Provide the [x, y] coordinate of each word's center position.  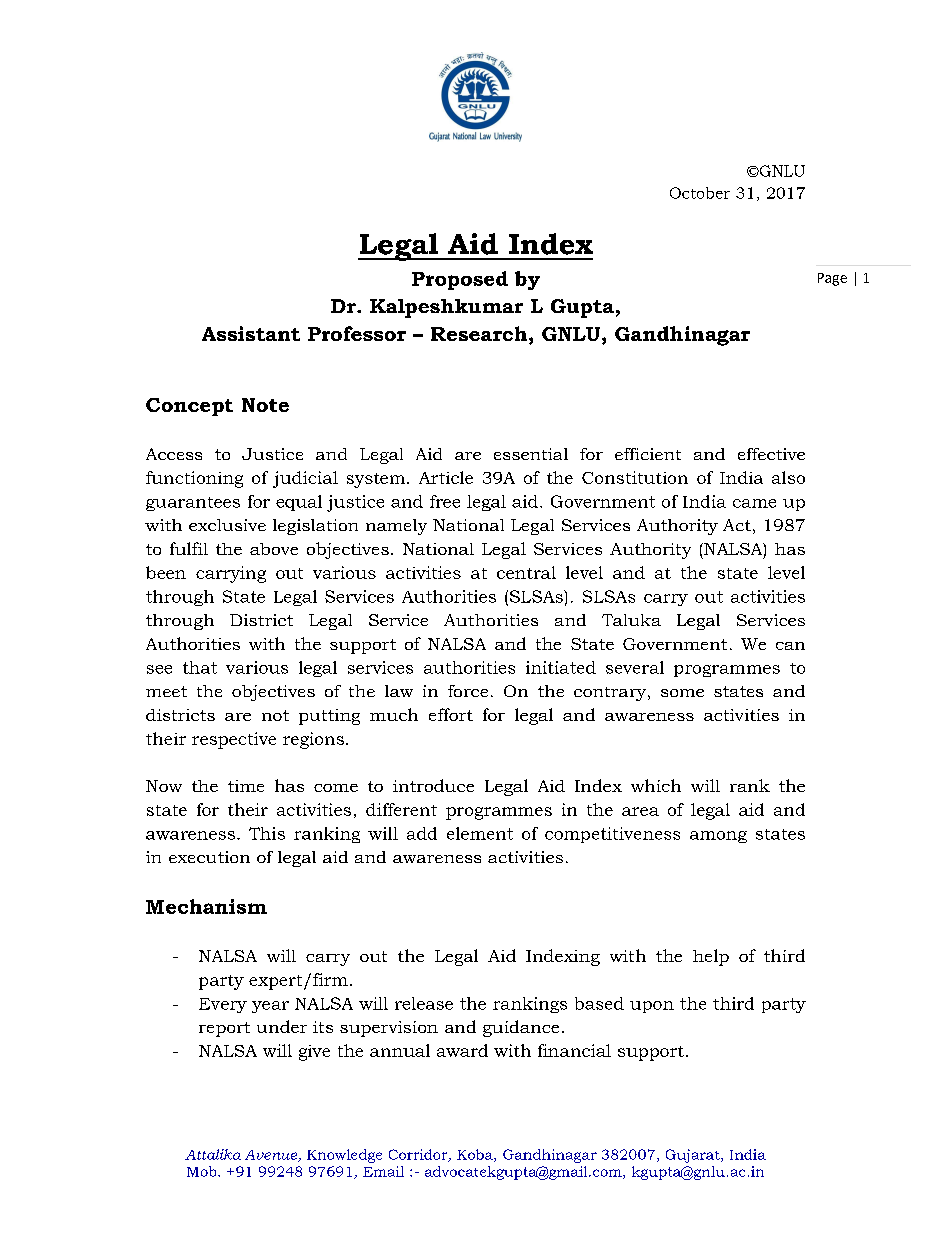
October [700, 193]
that [200, 667]
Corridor [419, 1155]
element [480, 833]
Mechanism [206, 906]
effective [771, 454]
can [790, 646]
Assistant [251, 333]
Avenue [272, 1156]
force [468, 691]
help [711, 957]
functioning [194, 479]
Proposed [460, 280]
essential [531, 454]
